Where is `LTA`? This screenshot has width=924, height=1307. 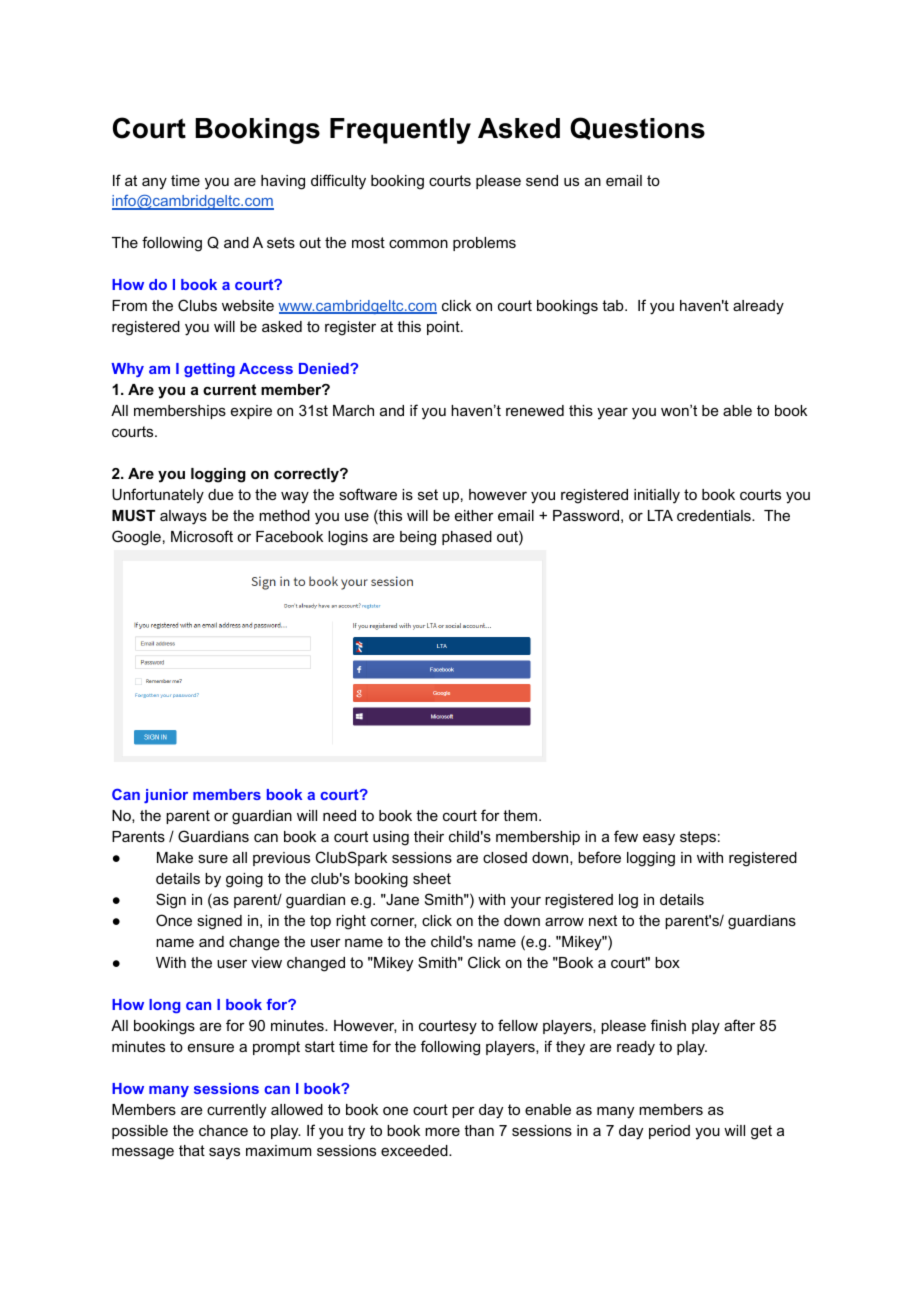
LTA is located at coordinates (660, 515).
